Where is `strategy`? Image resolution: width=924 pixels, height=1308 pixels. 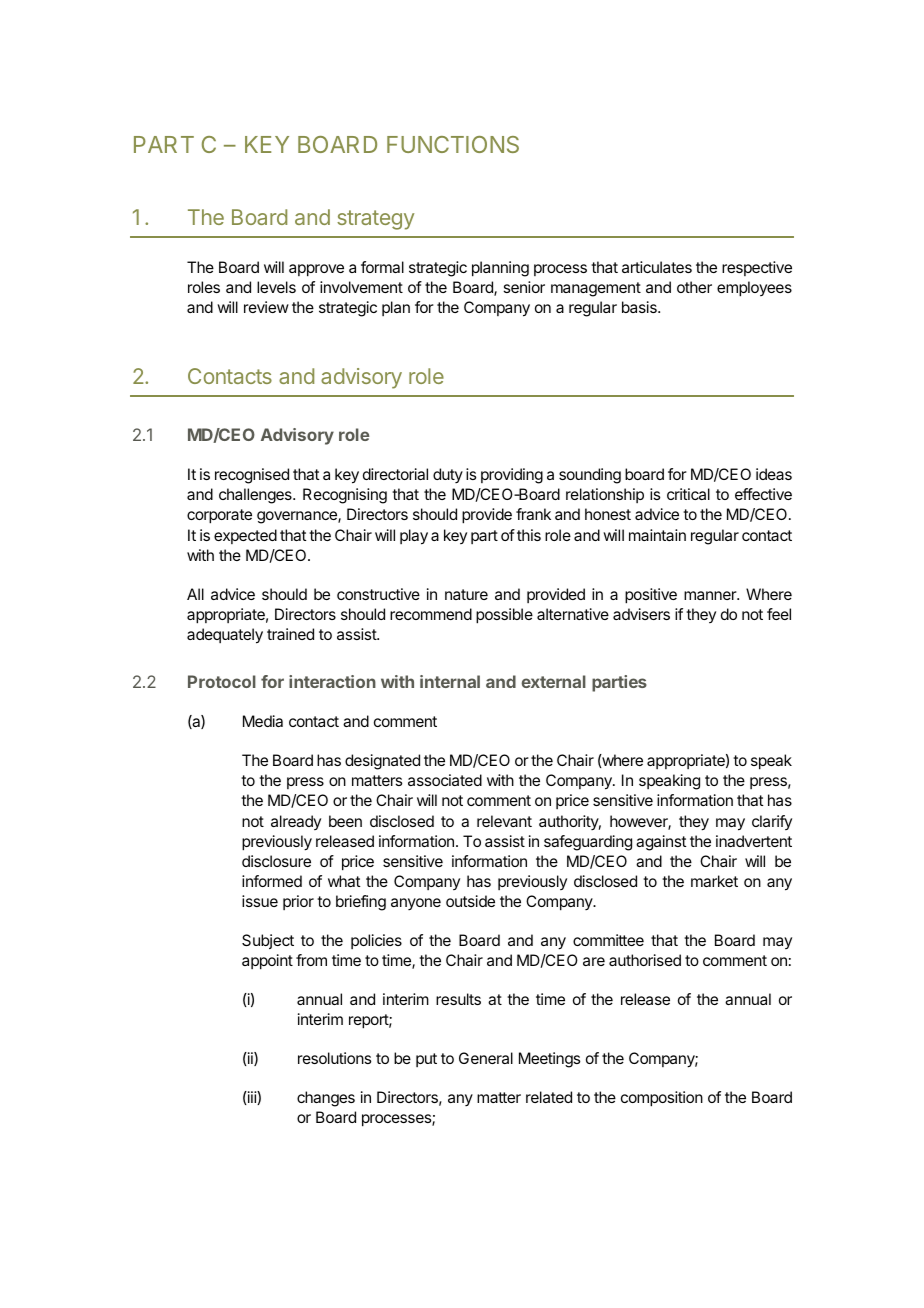
strategy is located at coordinates (375, 220).
